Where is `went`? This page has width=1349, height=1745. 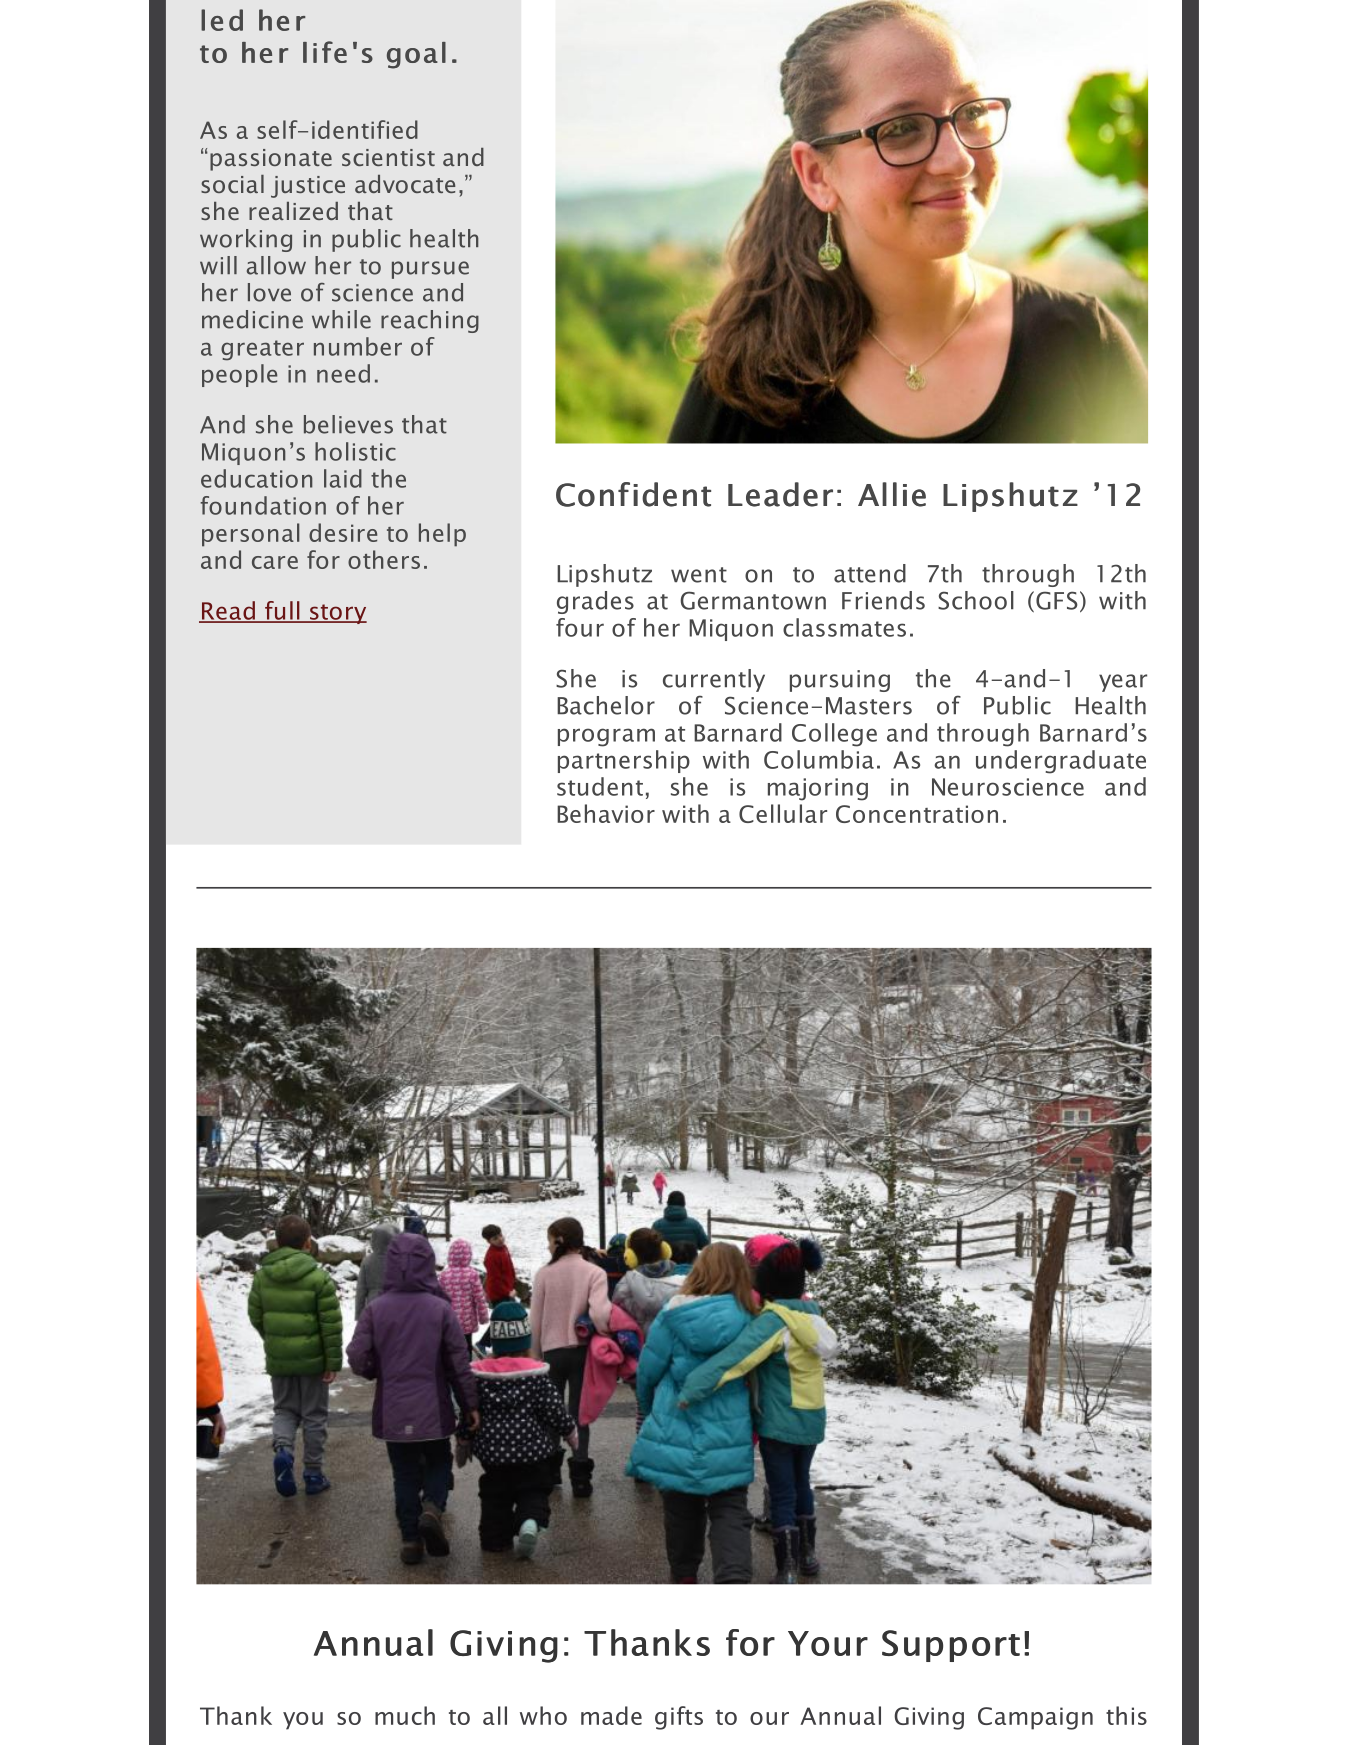 went is located at coordinates (699, 575).
